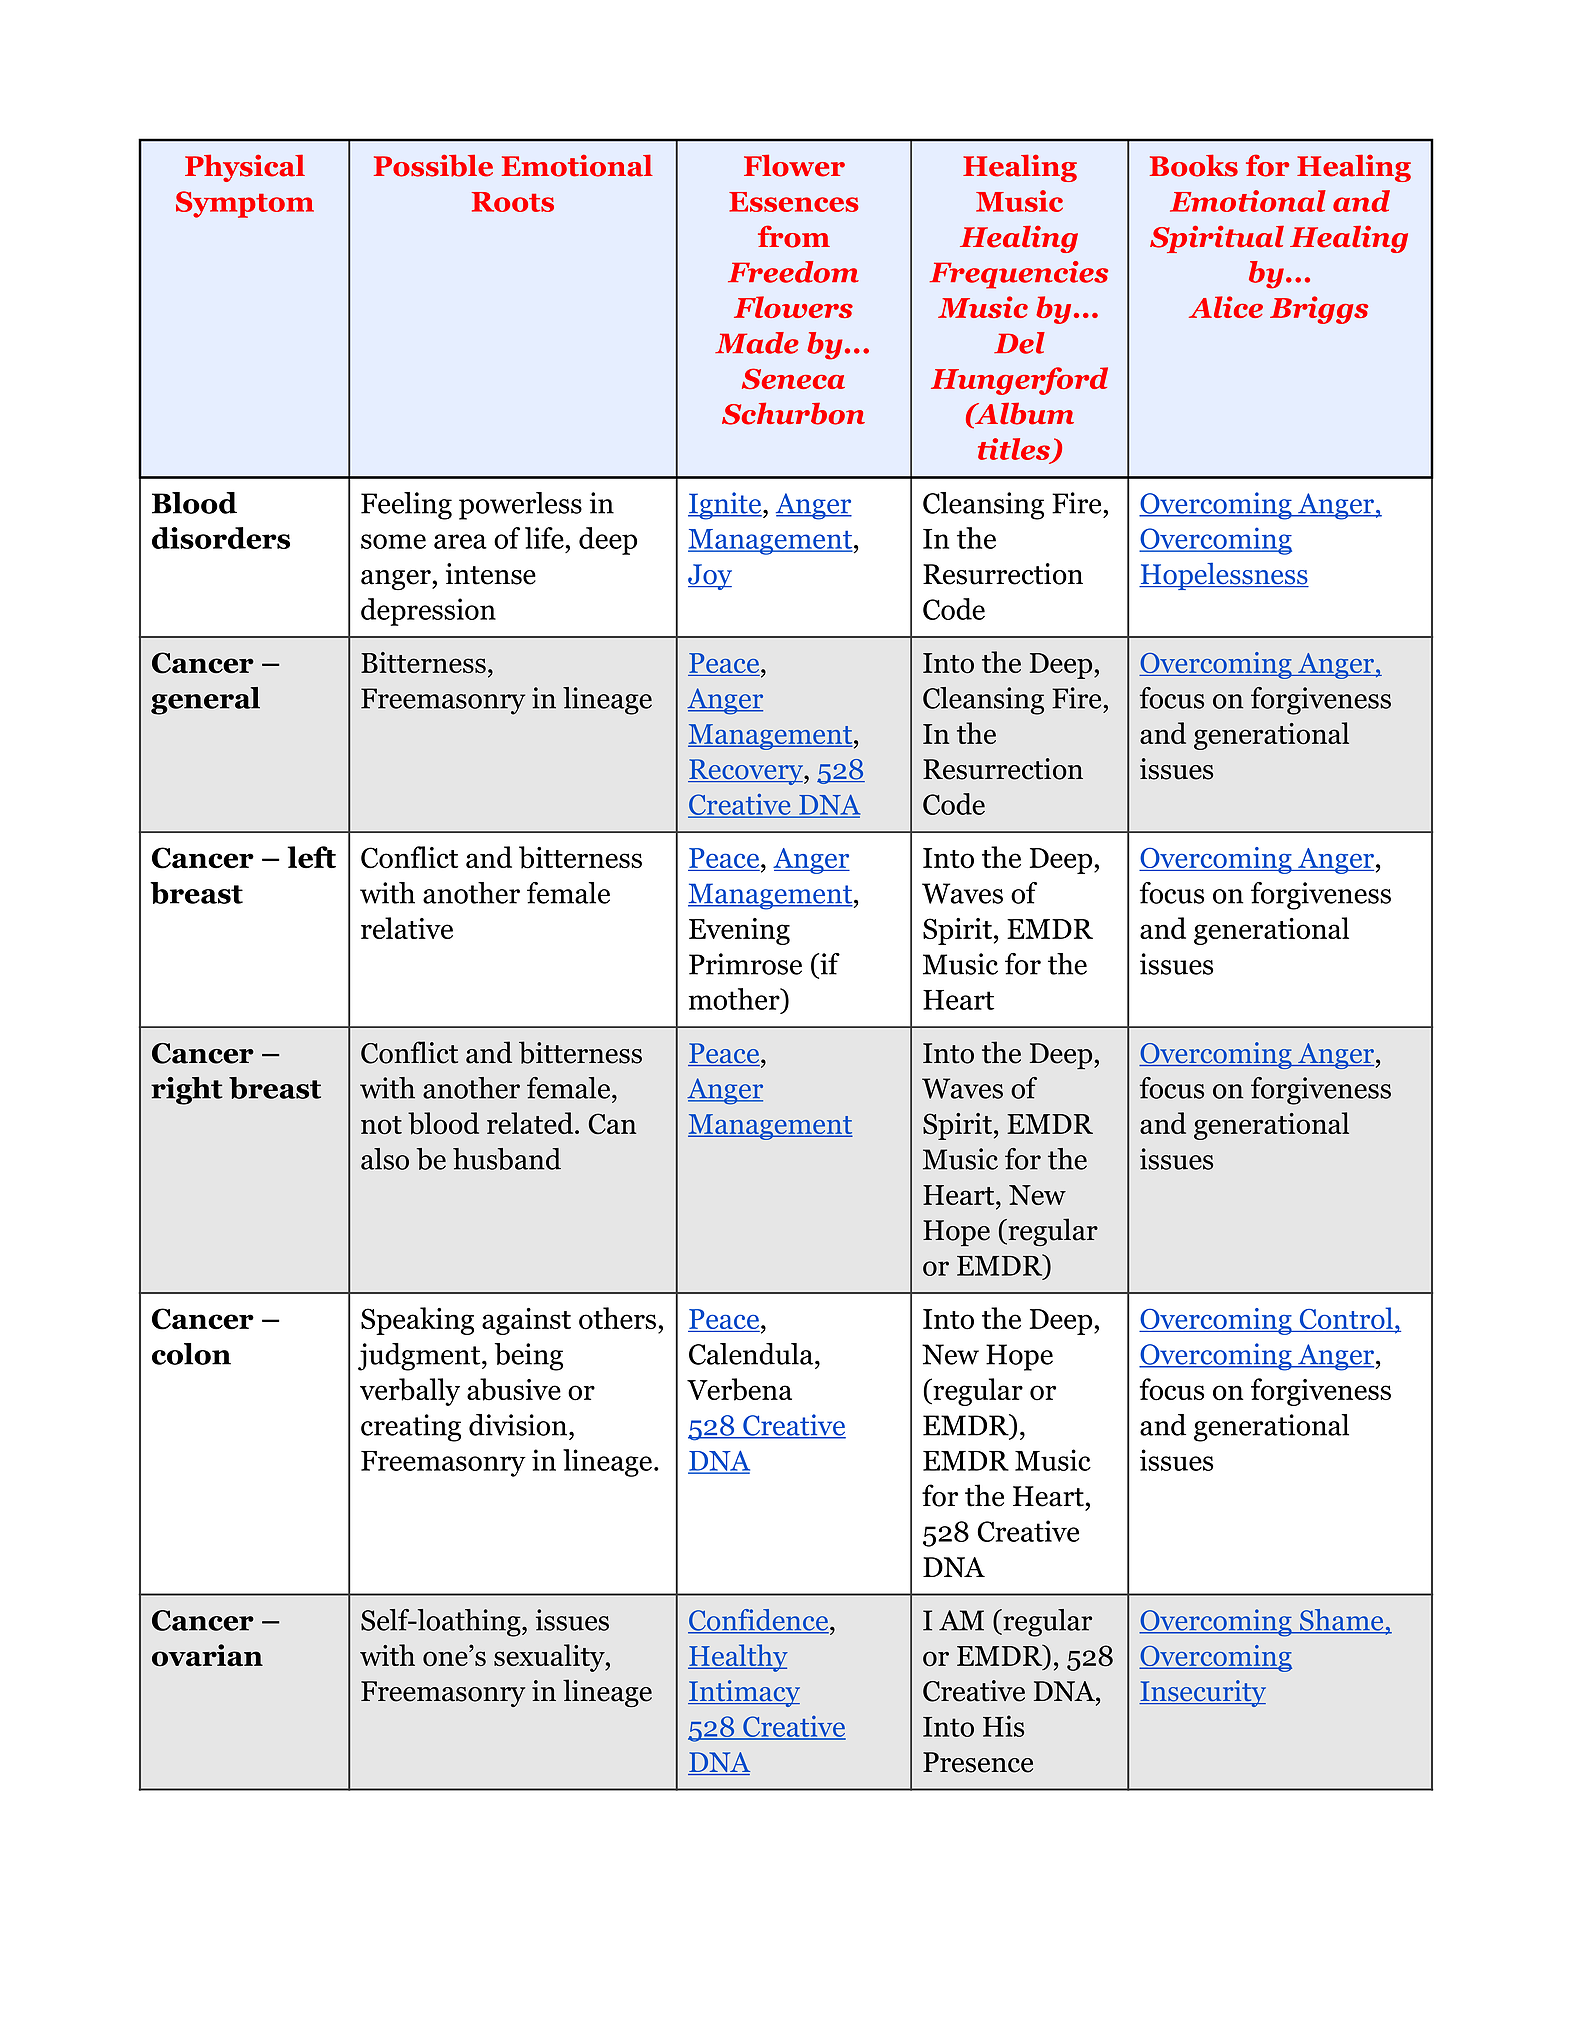  What do you see at coordinates (739, 931) in the screenshot?
I see `Evening` at bounding box center [739, 931].
